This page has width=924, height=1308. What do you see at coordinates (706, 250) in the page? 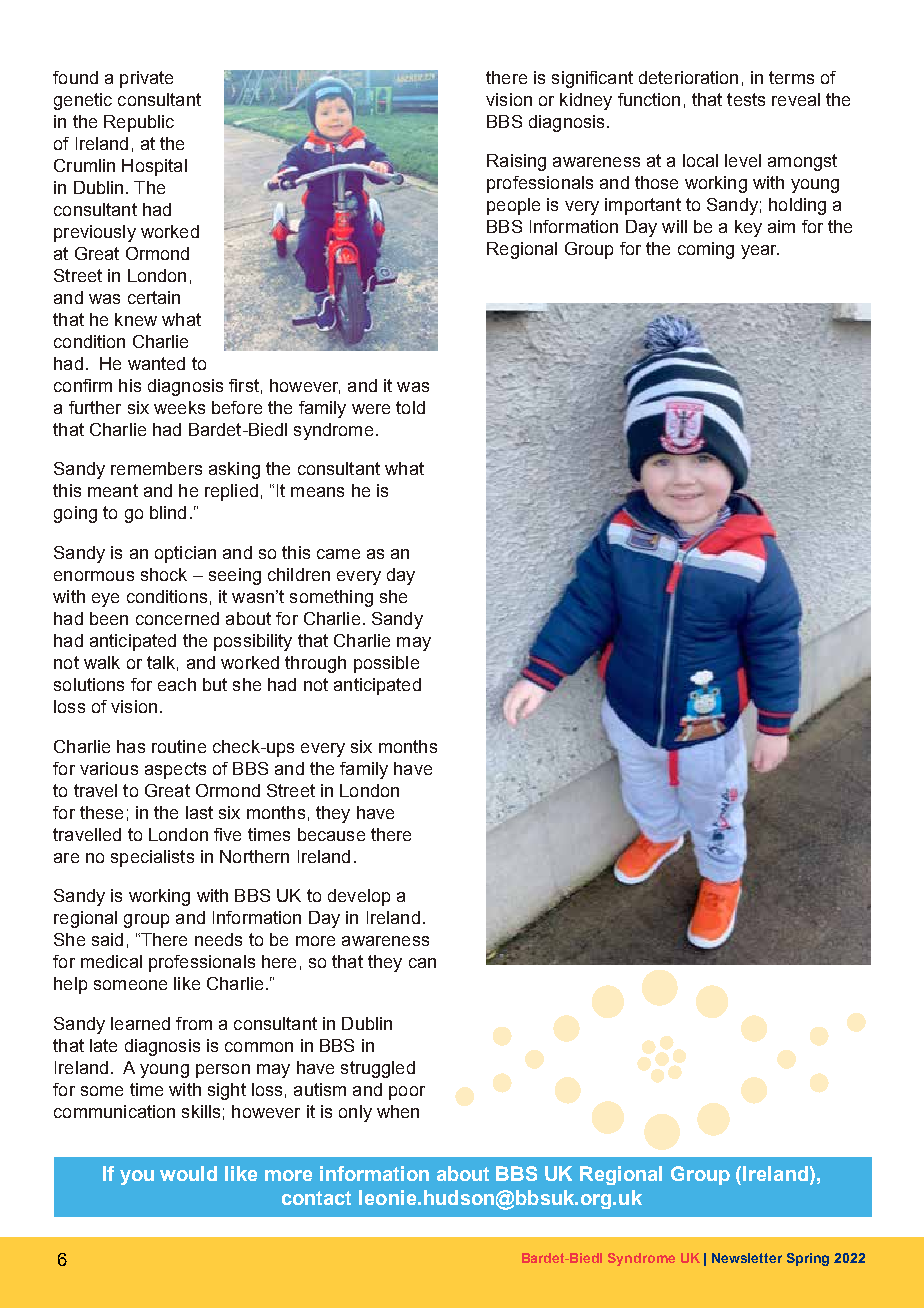
I see `coming` at bounding box center [706, 250].
